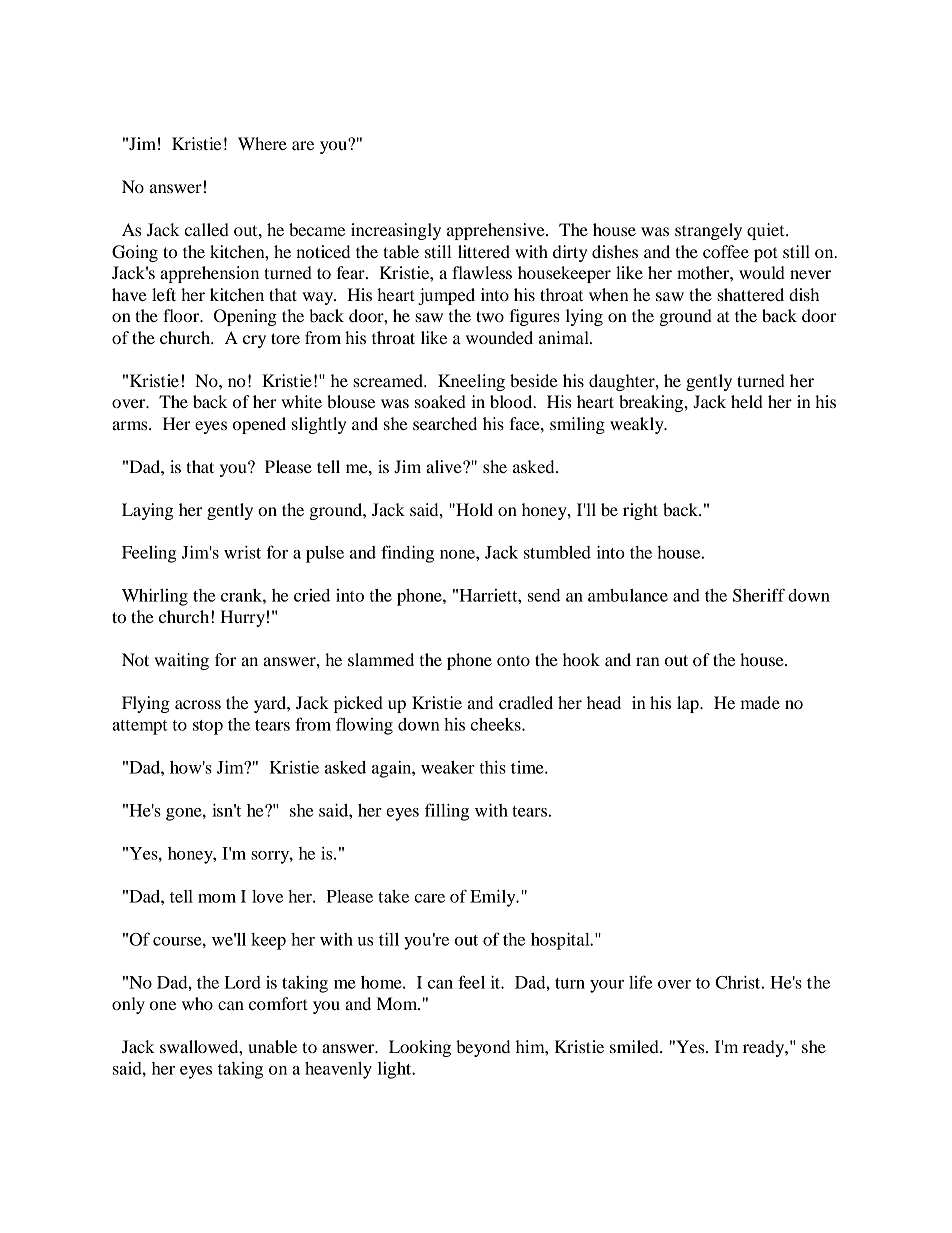 This document has width=952, height=1233. Describe the element at coordinates (259, 425) in the document. I see `opened` at that location.
